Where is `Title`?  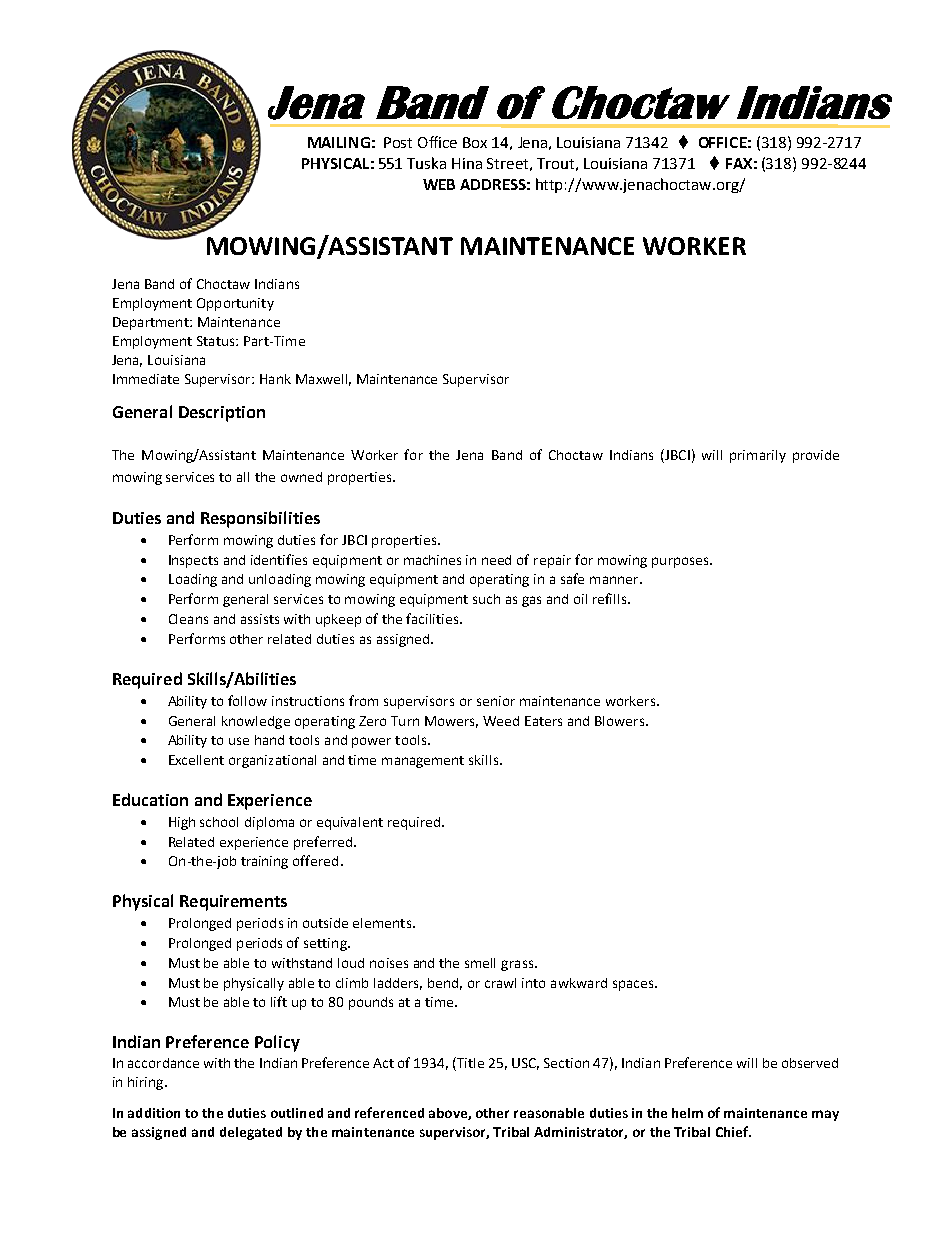 Title is located at coordinates (469, 1064).
